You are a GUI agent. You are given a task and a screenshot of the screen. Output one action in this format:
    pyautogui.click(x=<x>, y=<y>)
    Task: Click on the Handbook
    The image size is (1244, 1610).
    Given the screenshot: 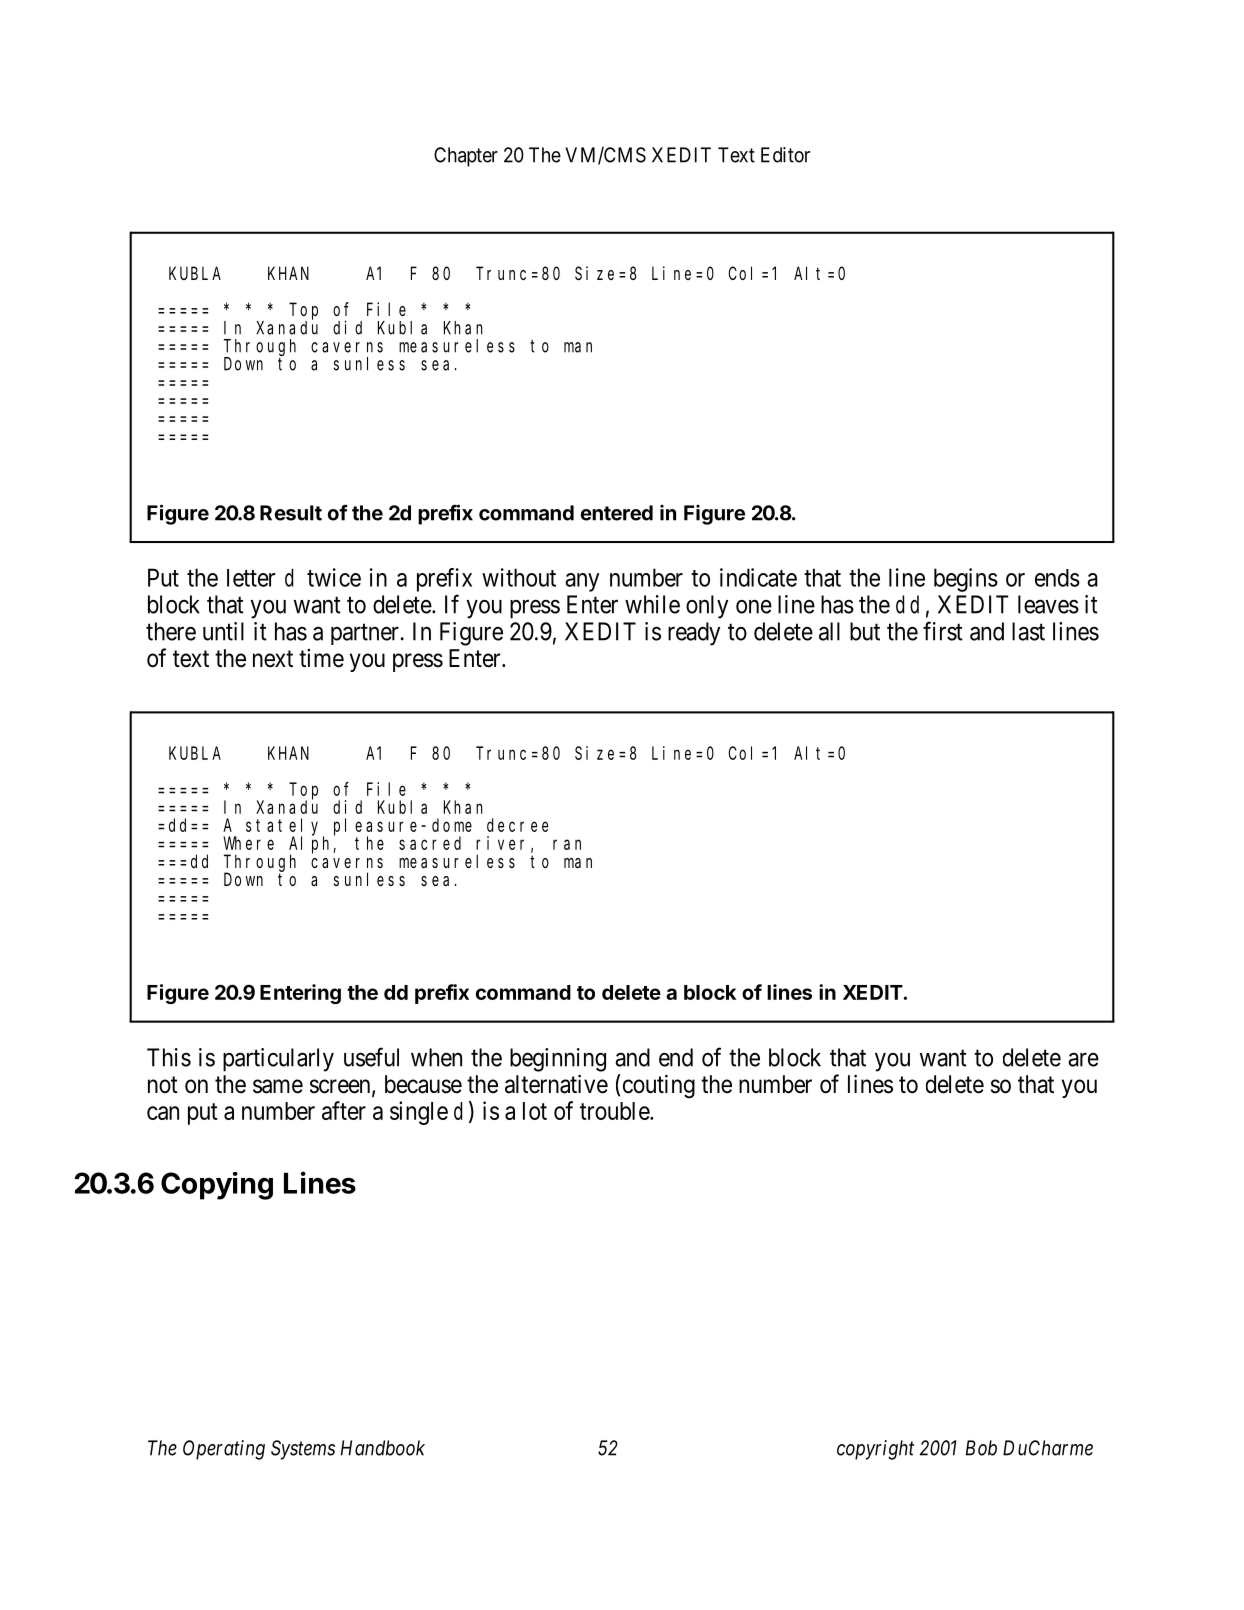 What is the action you would take?
    pyautogui.click(x=383, y=1448)
